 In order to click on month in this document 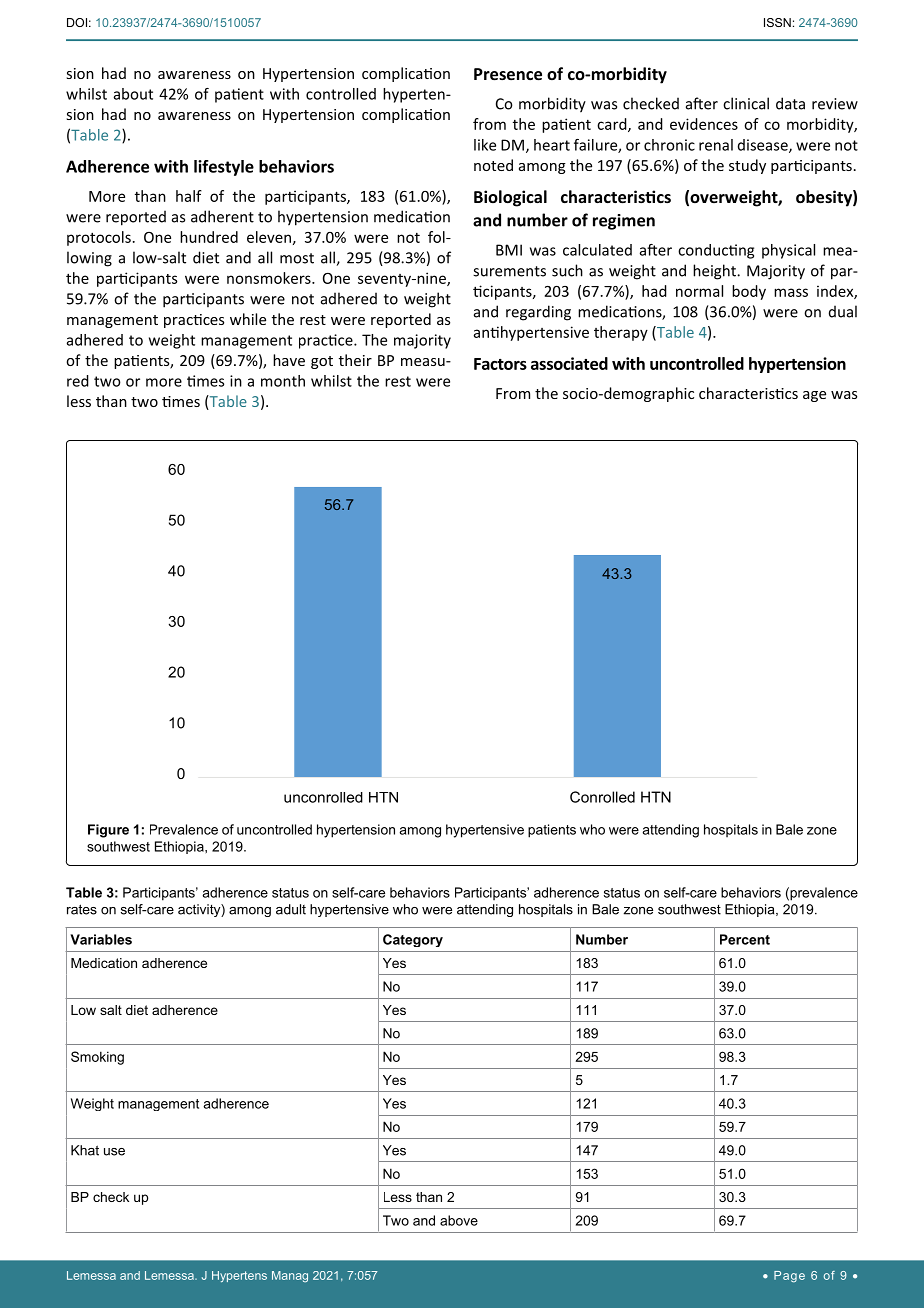, I will do `click(283, 381)`.
